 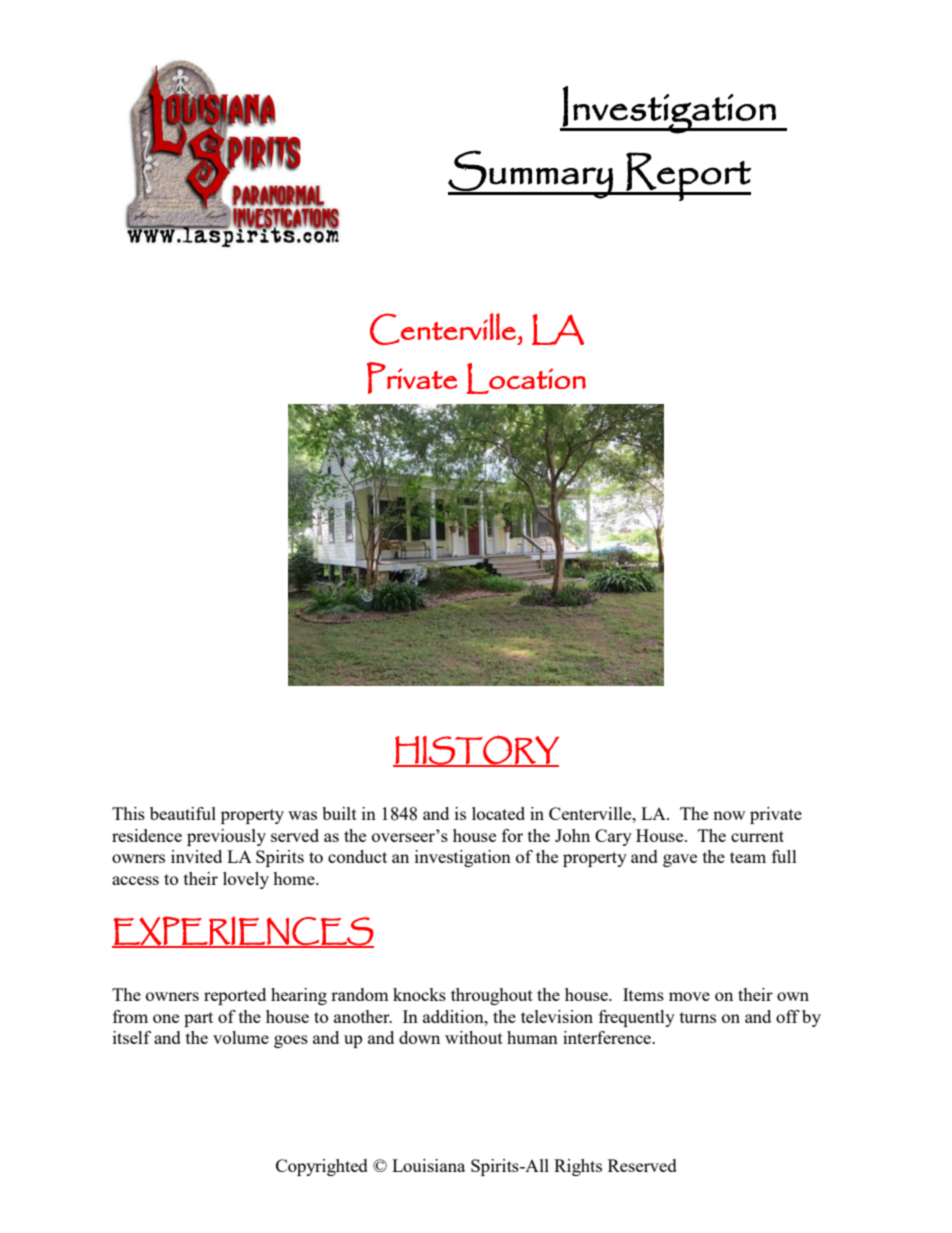 What do you see at coordinates (526, 378) in the page?
I see `Location` at bounding box center [526, 378].
